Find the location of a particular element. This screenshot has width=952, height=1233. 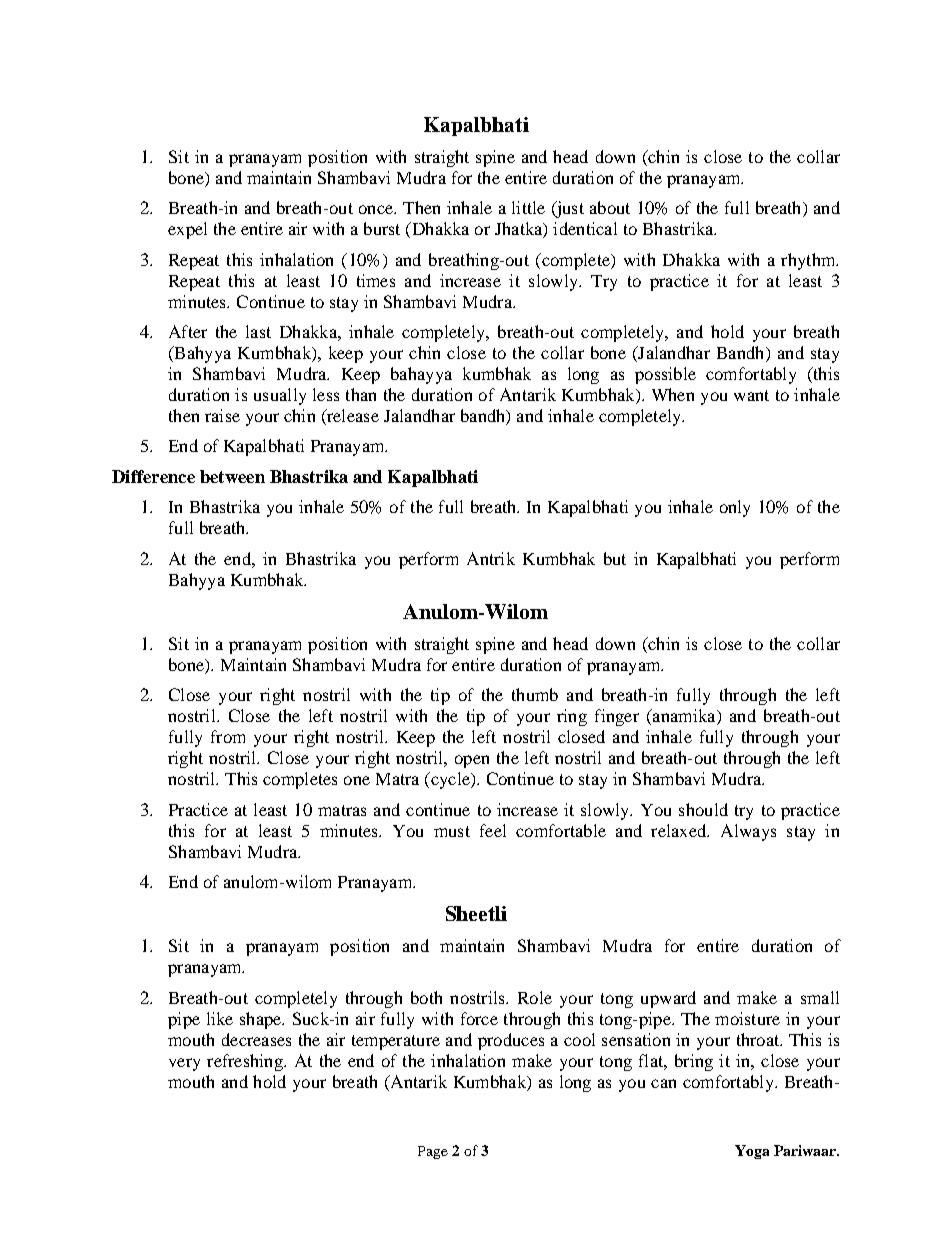

but is located at coordinates (615, 558).
